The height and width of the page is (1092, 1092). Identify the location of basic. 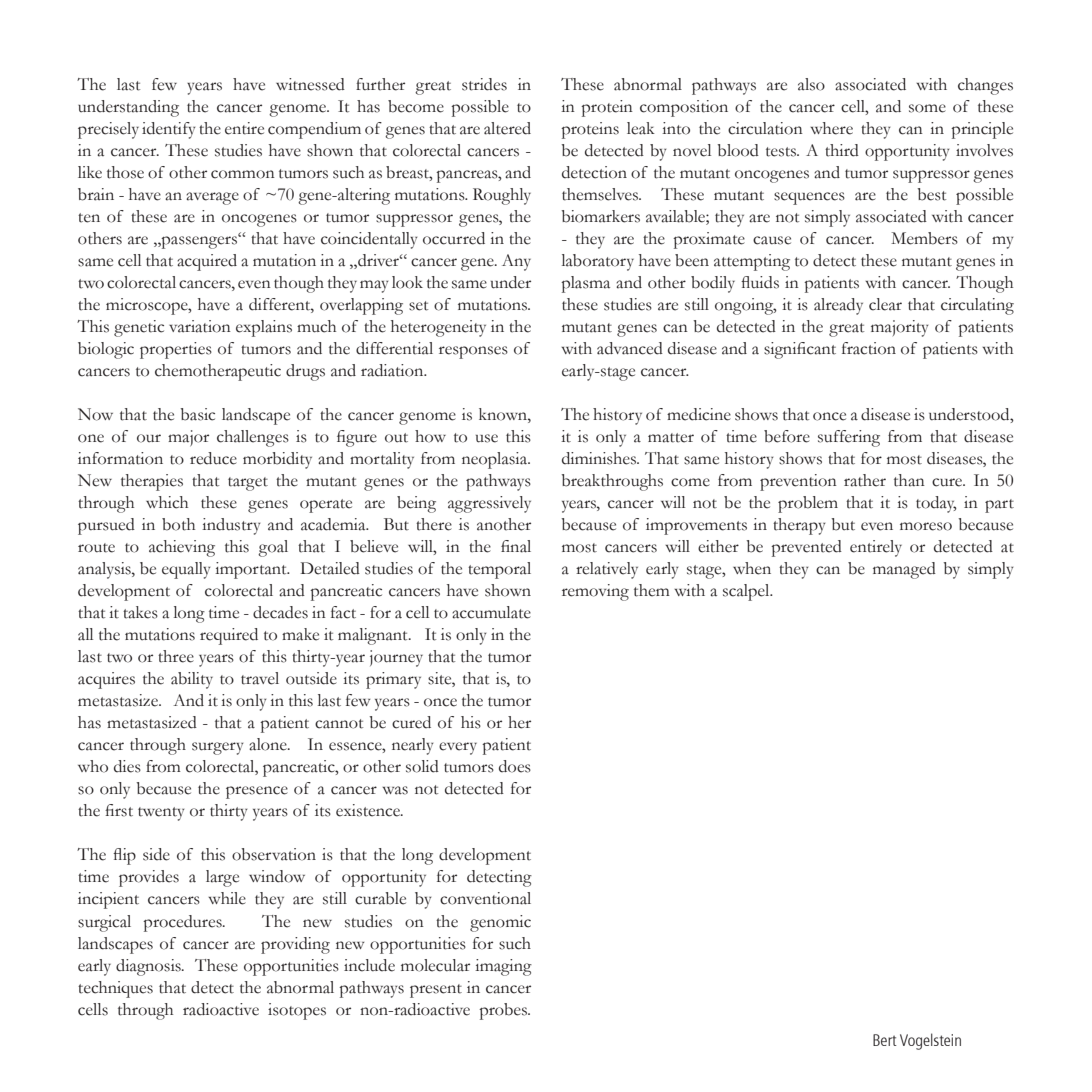
(198, 414).
